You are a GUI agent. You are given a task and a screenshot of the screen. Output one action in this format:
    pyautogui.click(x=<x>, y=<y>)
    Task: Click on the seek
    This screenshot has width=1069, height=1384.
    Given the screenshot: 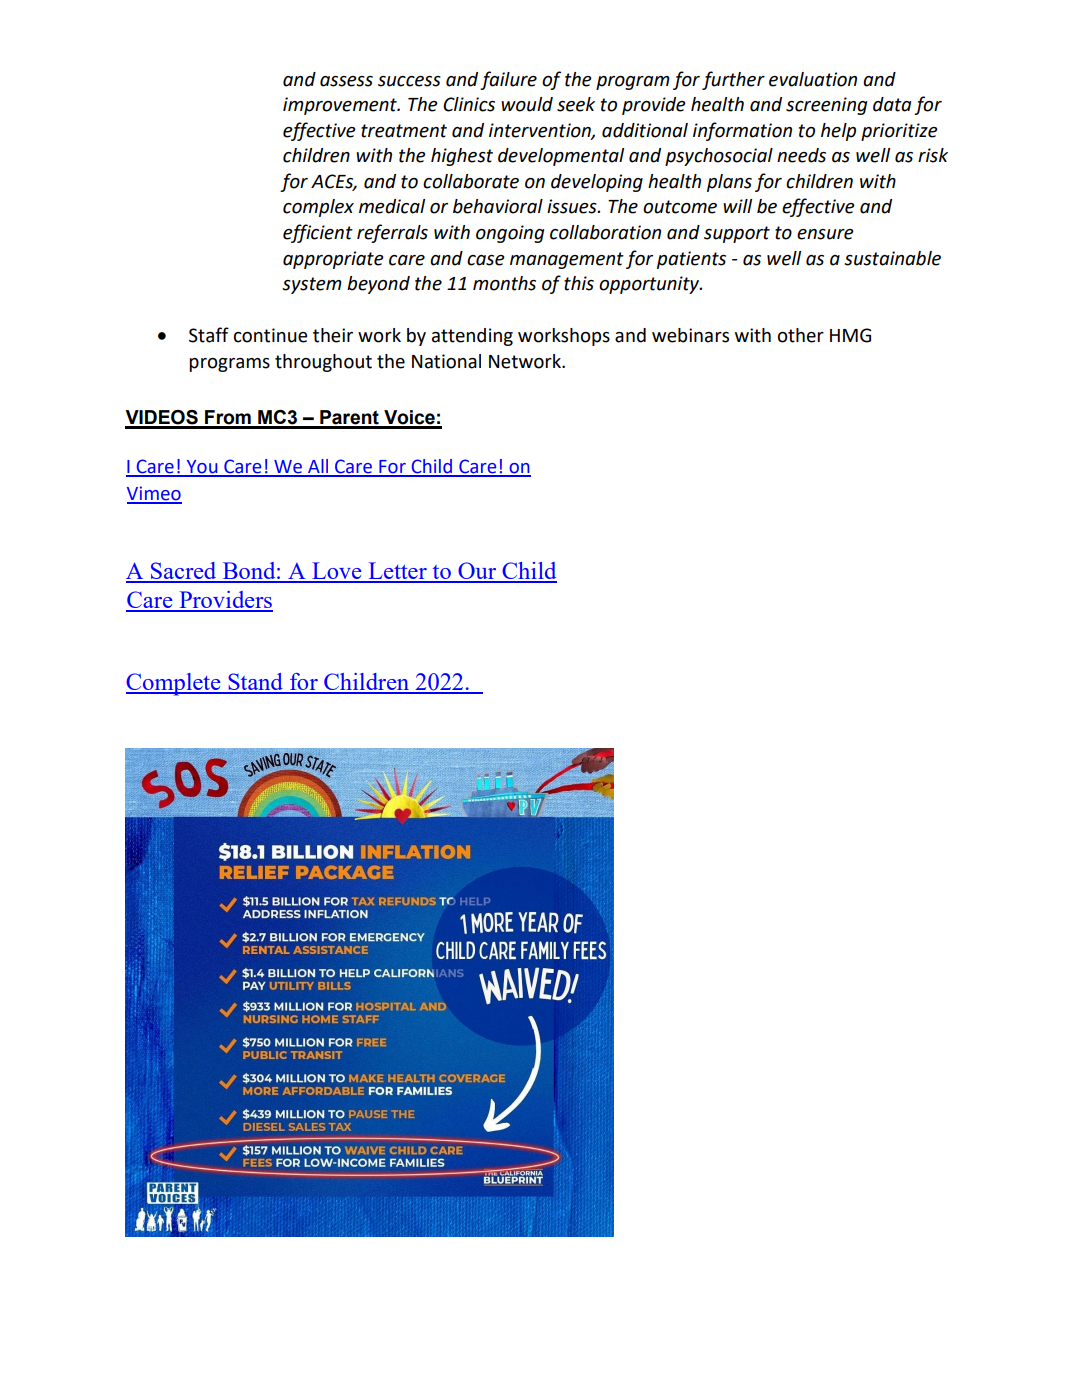 What is the action you would take?
    pyautogui.click(x=576, y=104)
